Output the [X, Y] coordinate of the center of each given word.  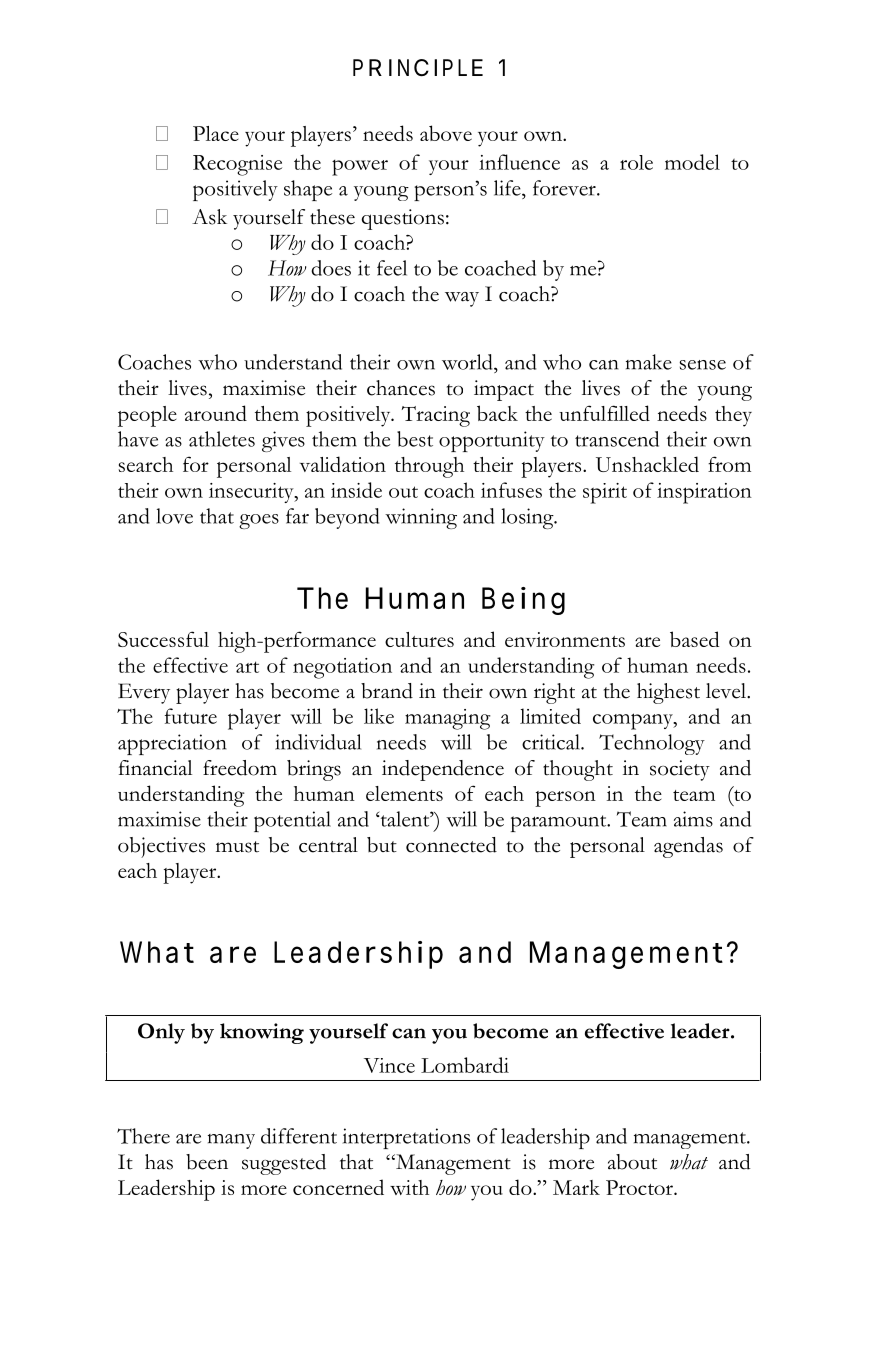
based [694, 639]
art [247, 667]
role [636, 162]
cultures [419, 639]
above [446, 133]
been [207, 1162]
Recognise [237, 165]
